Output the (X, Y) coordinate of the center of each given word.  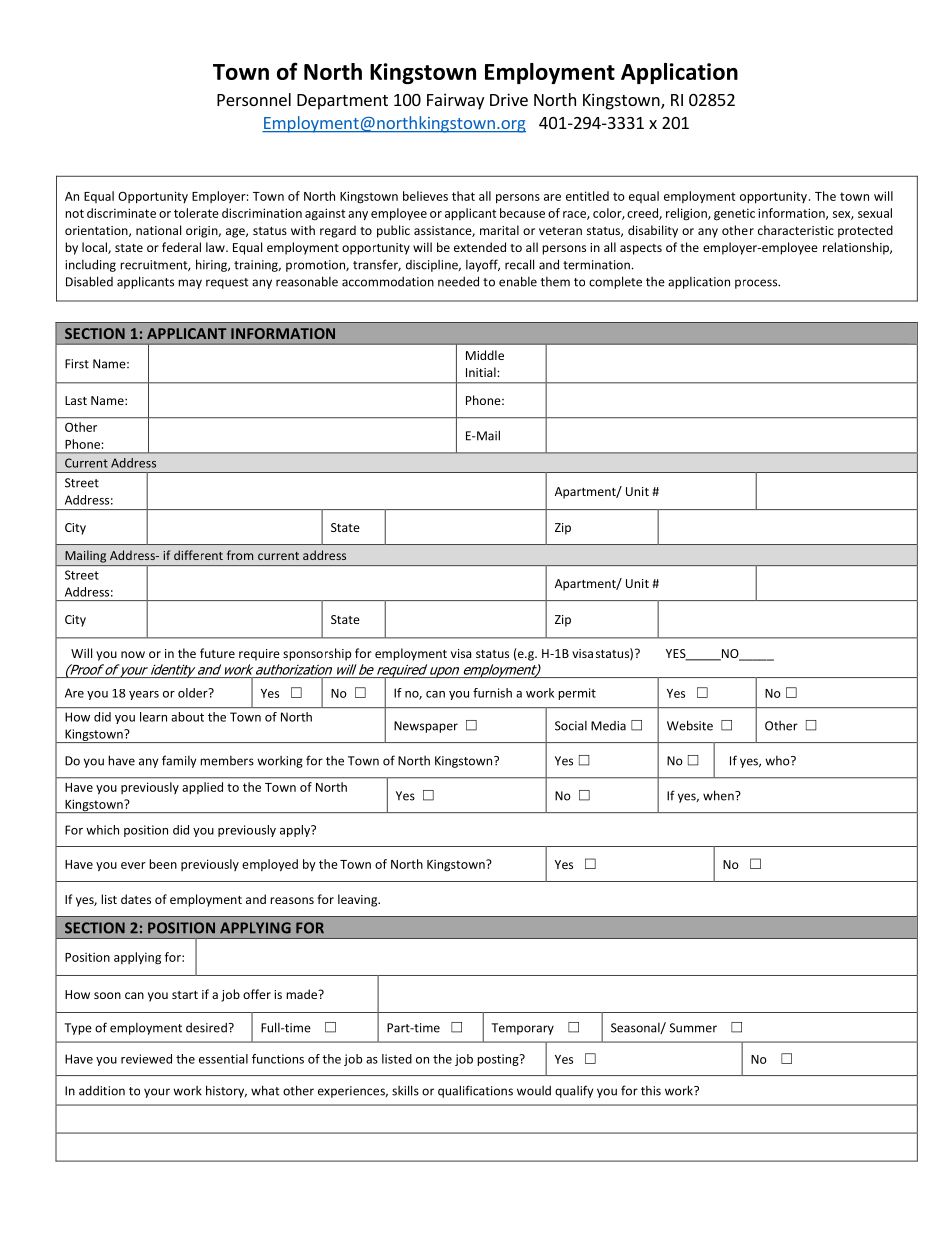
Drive (509, 99)
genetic (734, 214)
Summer (693, 1028)
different (198, 555)
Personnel (254, 99)
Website (690, 725)
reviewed (146, 1059)
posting (499, 1060)
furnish (492, 693)
